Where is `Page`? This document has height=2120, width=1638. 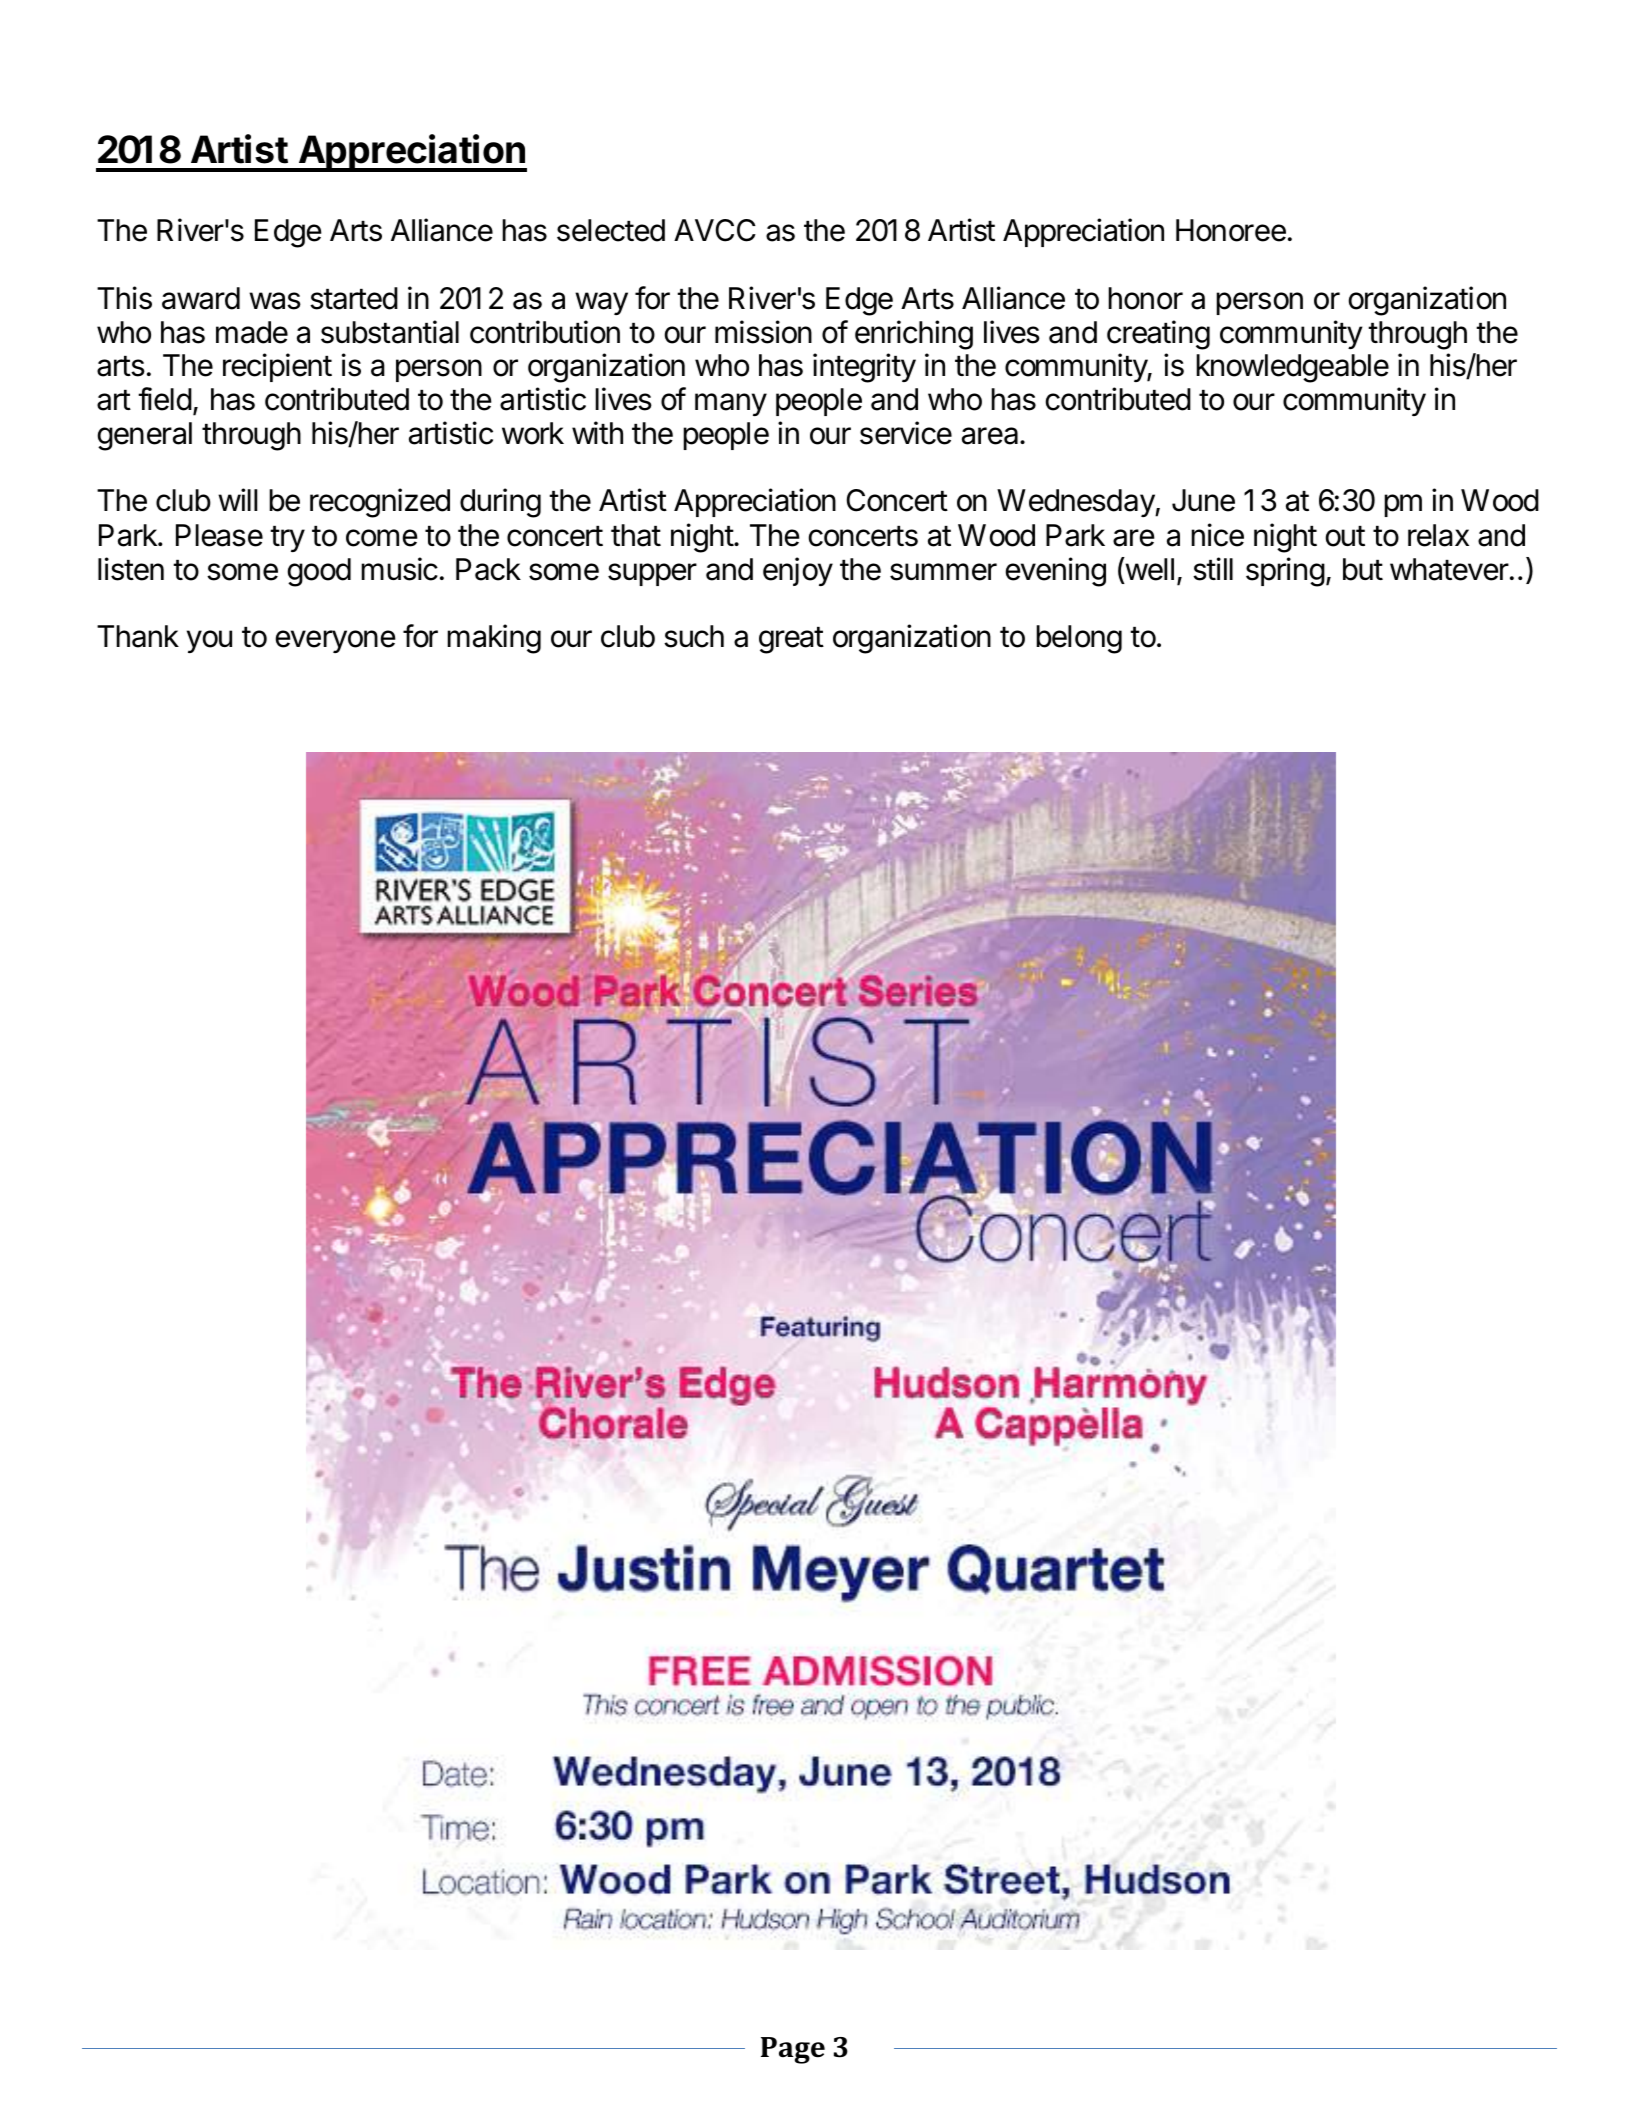 Page is located at coordinates (793, 2050).
